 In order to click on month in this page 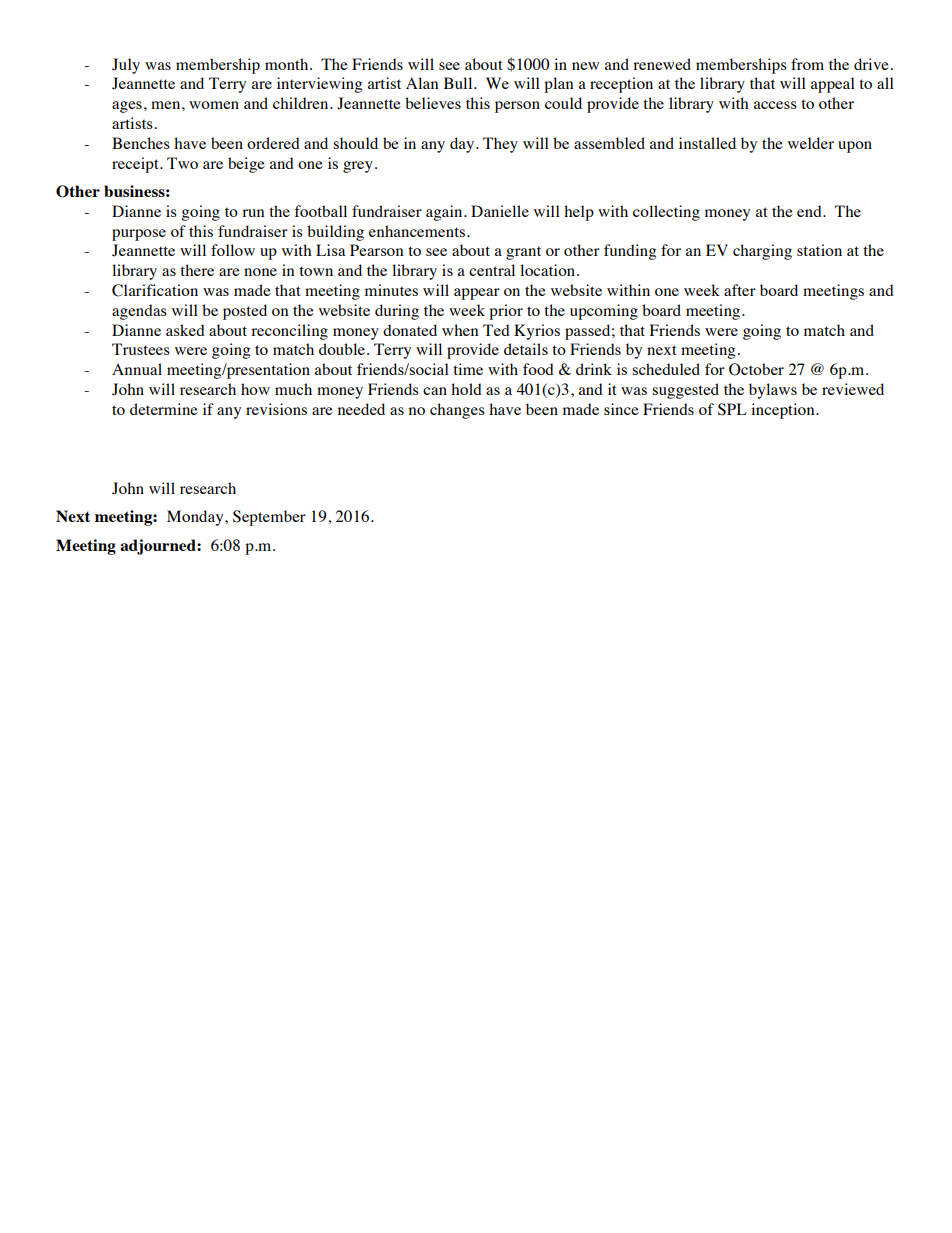, I will do `click(288, 64)`.
